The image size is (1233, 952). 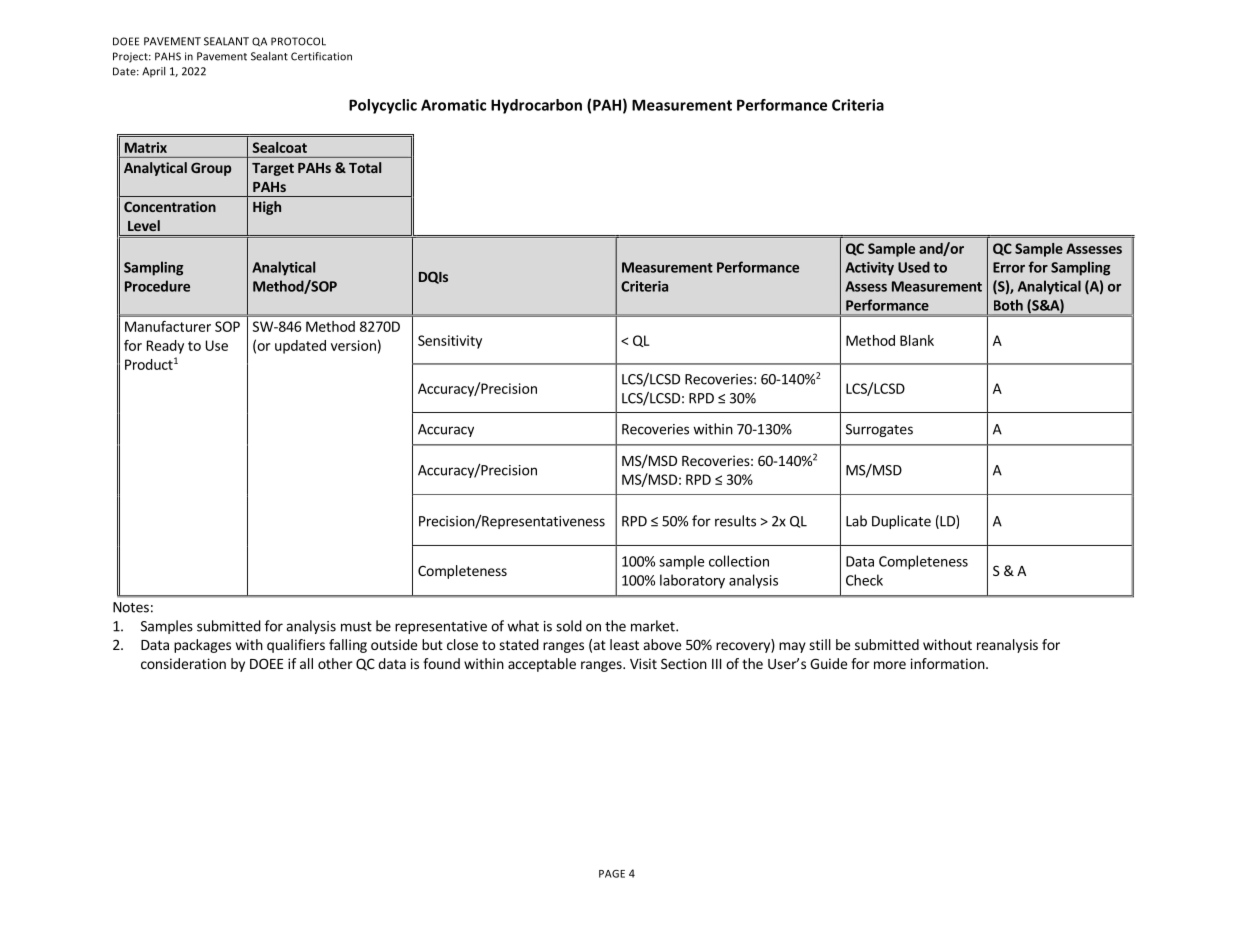 I want to click on Ready, so click(x=165, y=347).
